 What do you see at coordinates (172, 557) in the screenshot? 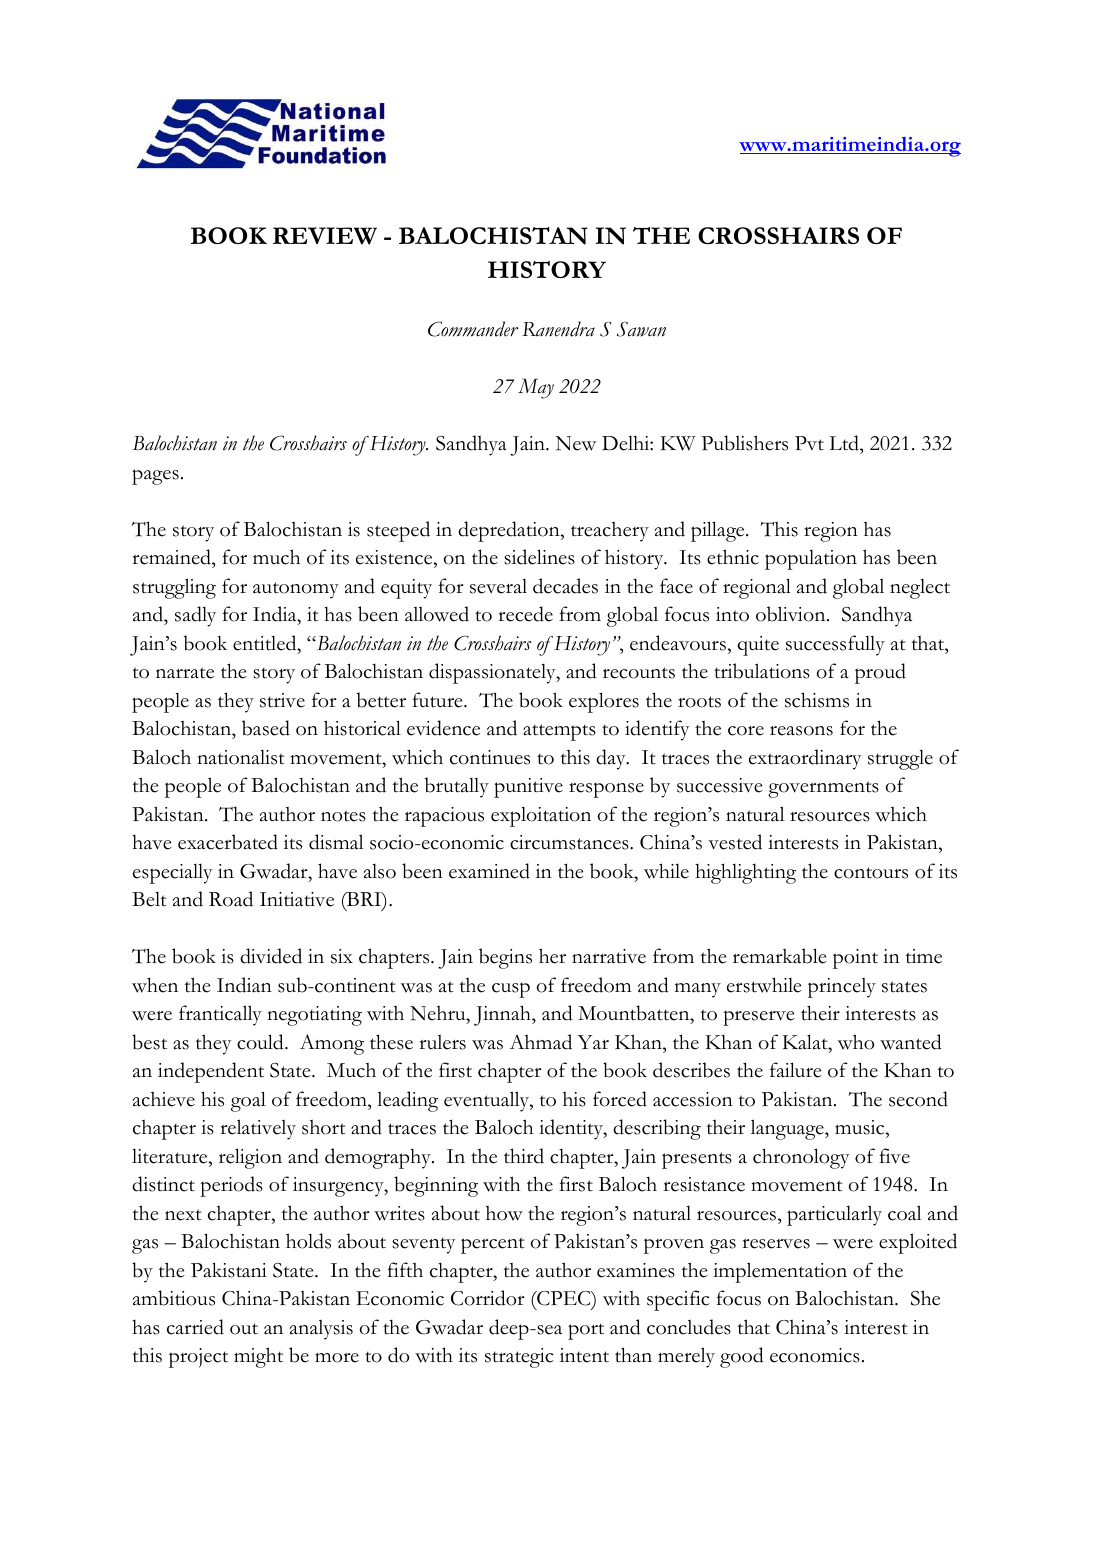
I see `remained` at bounding box center [172, 557].
